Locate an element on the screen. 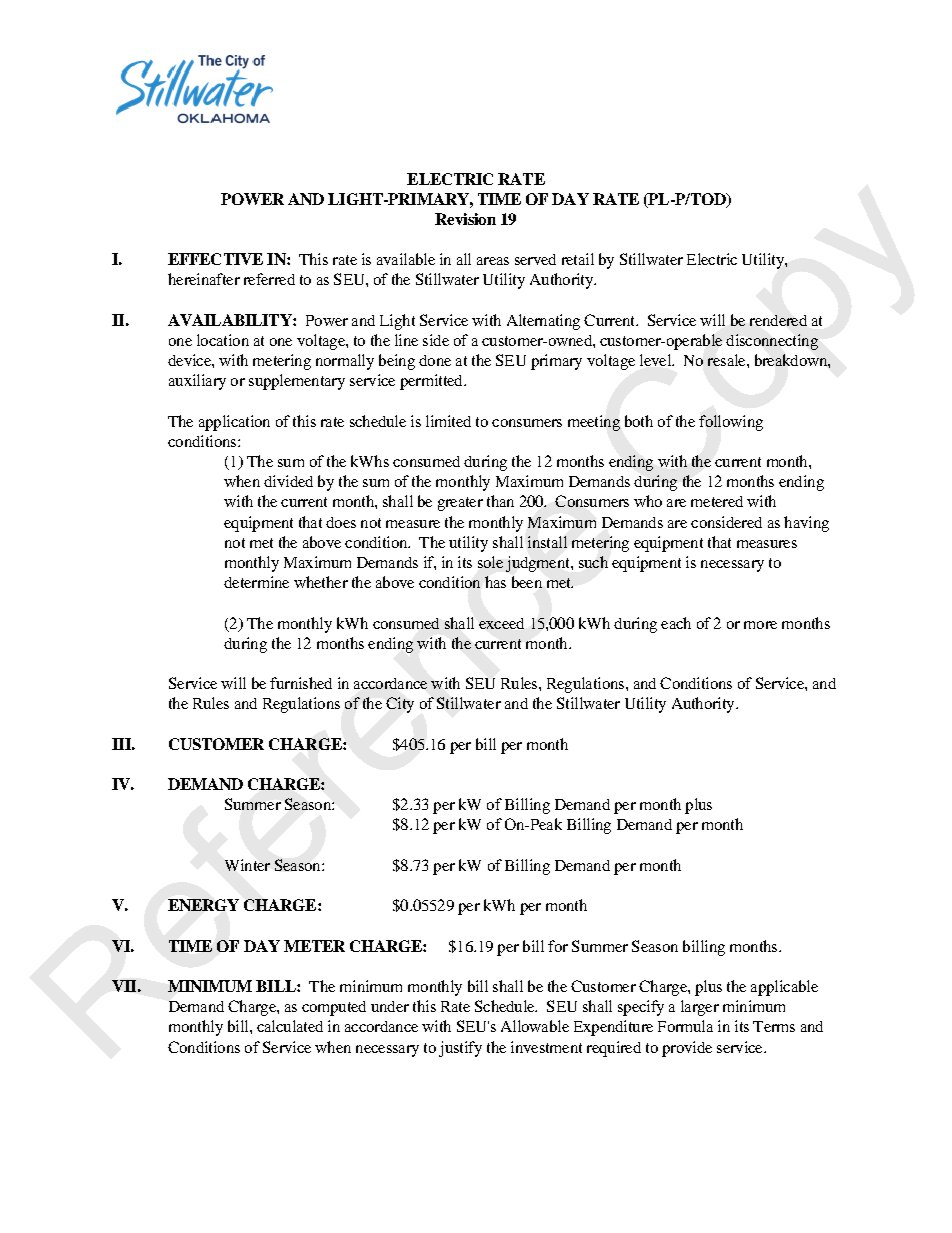 The height and width of the screenshot is (1233, 952). determine is located at coordinates (256, 582).
